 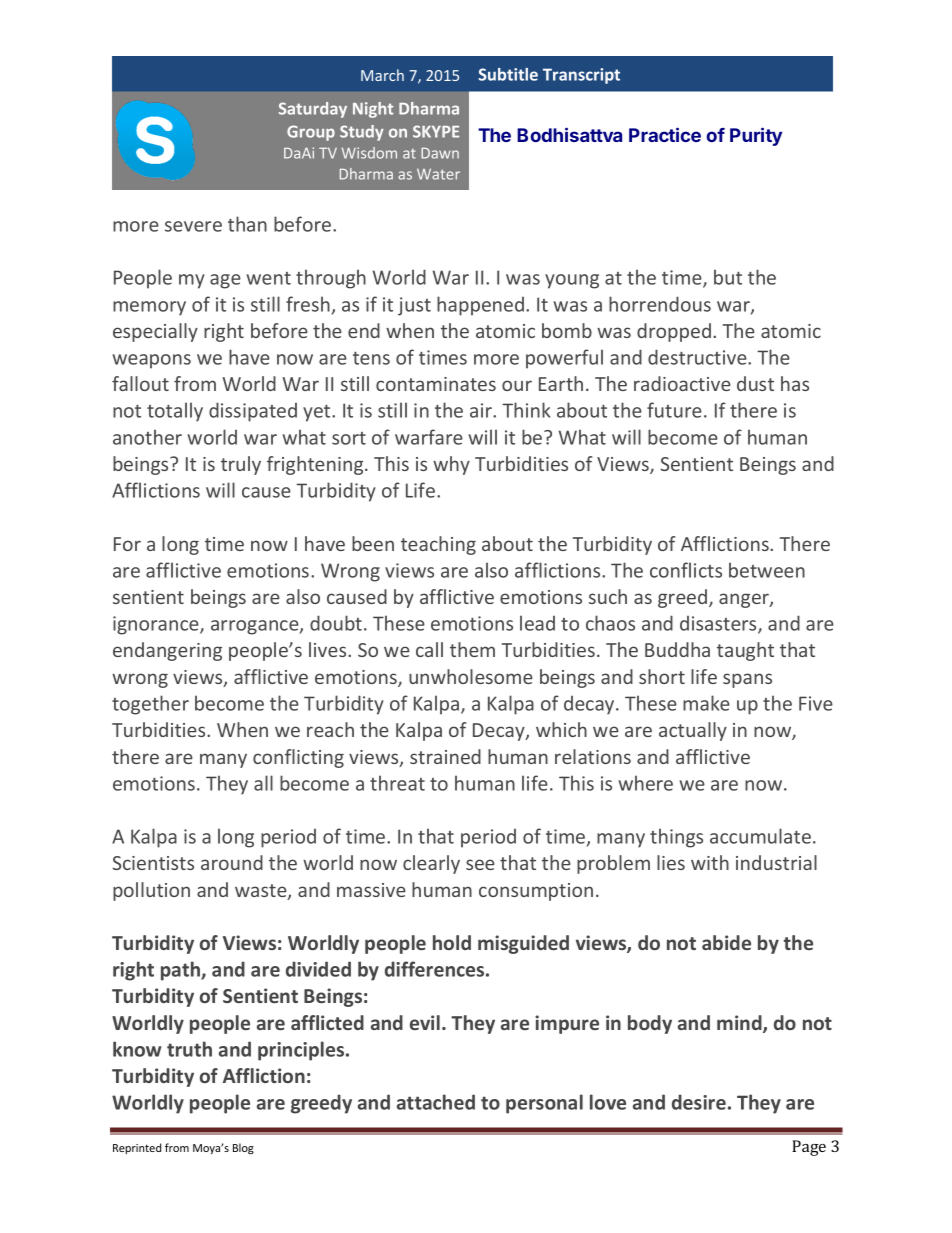 What do you see at coordinates (436, 1102) in the screenshot?
I see `attached` at bounding box center [436, 1102].
